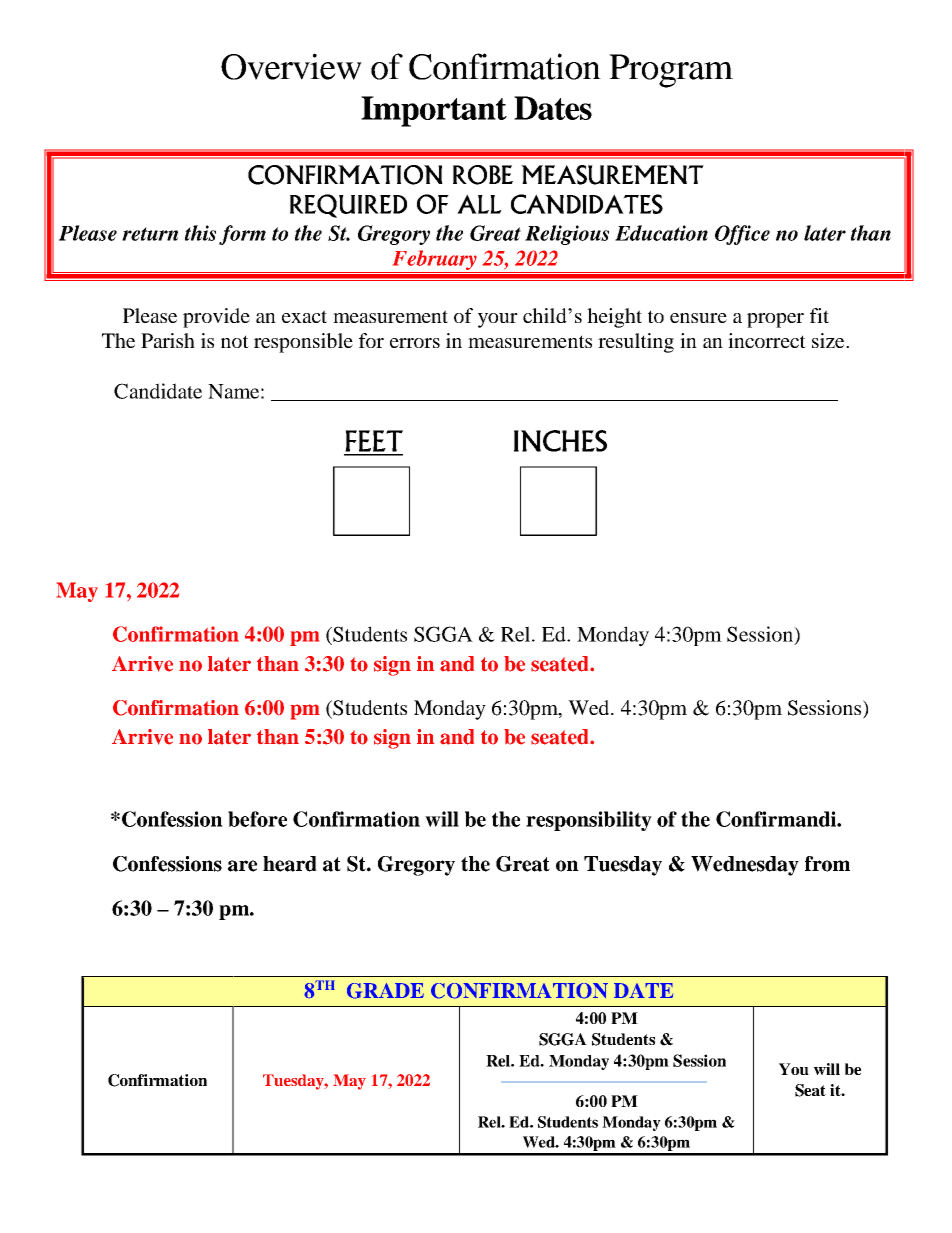 Image resolution: width=952 pixels, height=1233 pixels. I want to click on are, so click(242, 866).
